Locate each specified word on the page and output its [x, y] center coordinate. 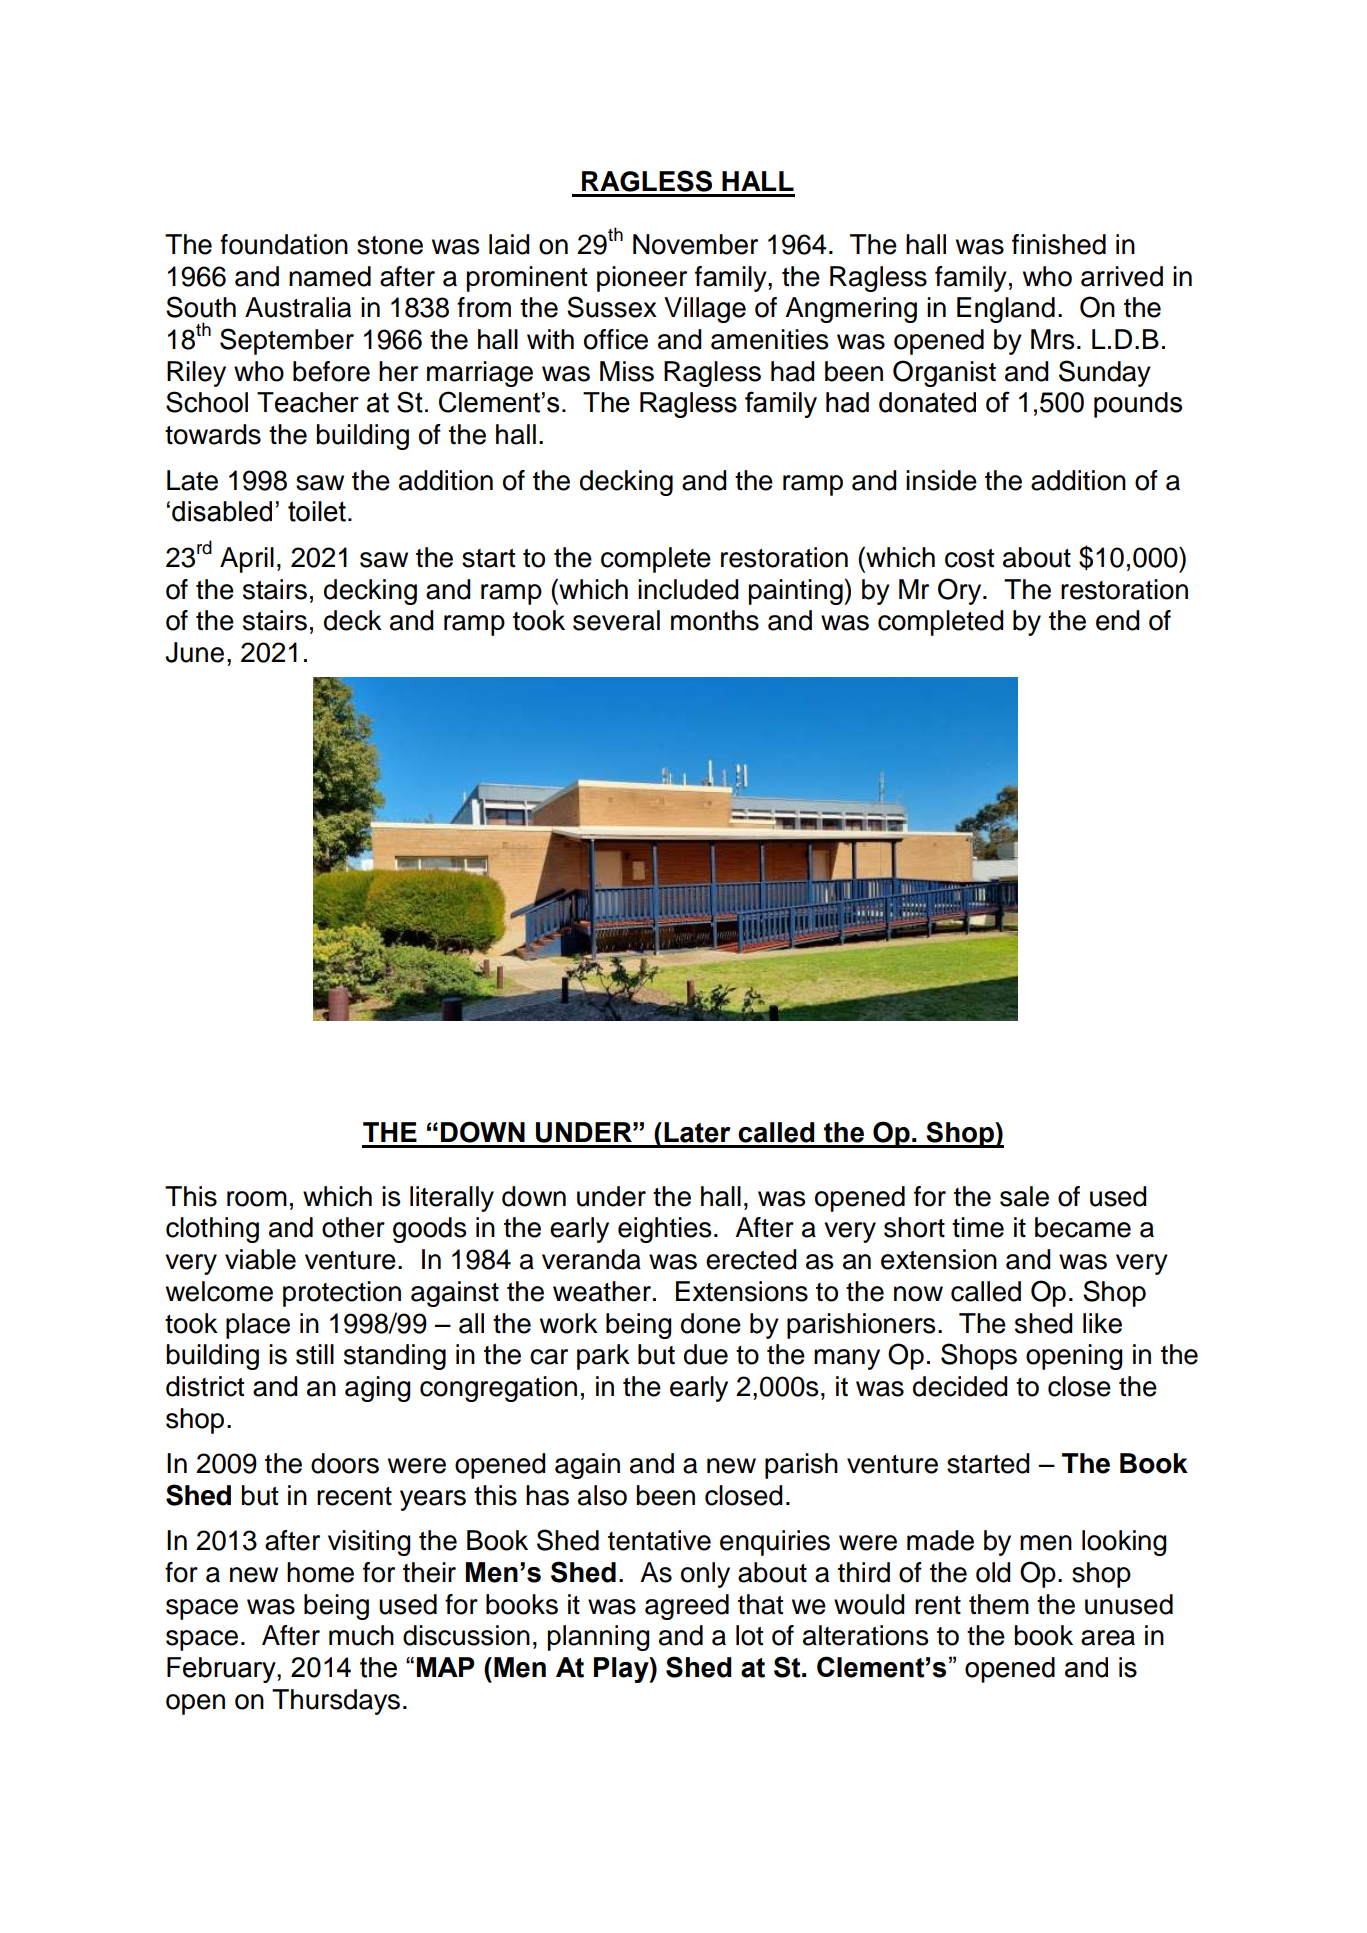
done [711, 1323]
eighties [664, 1230]
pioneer [642, 279]
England [1006, 310]
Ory [961, 591]
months [715, 620]
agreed [687, 1607]
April [247, 560]
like [1102, 1323]
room [257, 1199]
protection [342, 1294]
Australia [298, 307]
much [361, 1635]
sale [1024, 1196]
